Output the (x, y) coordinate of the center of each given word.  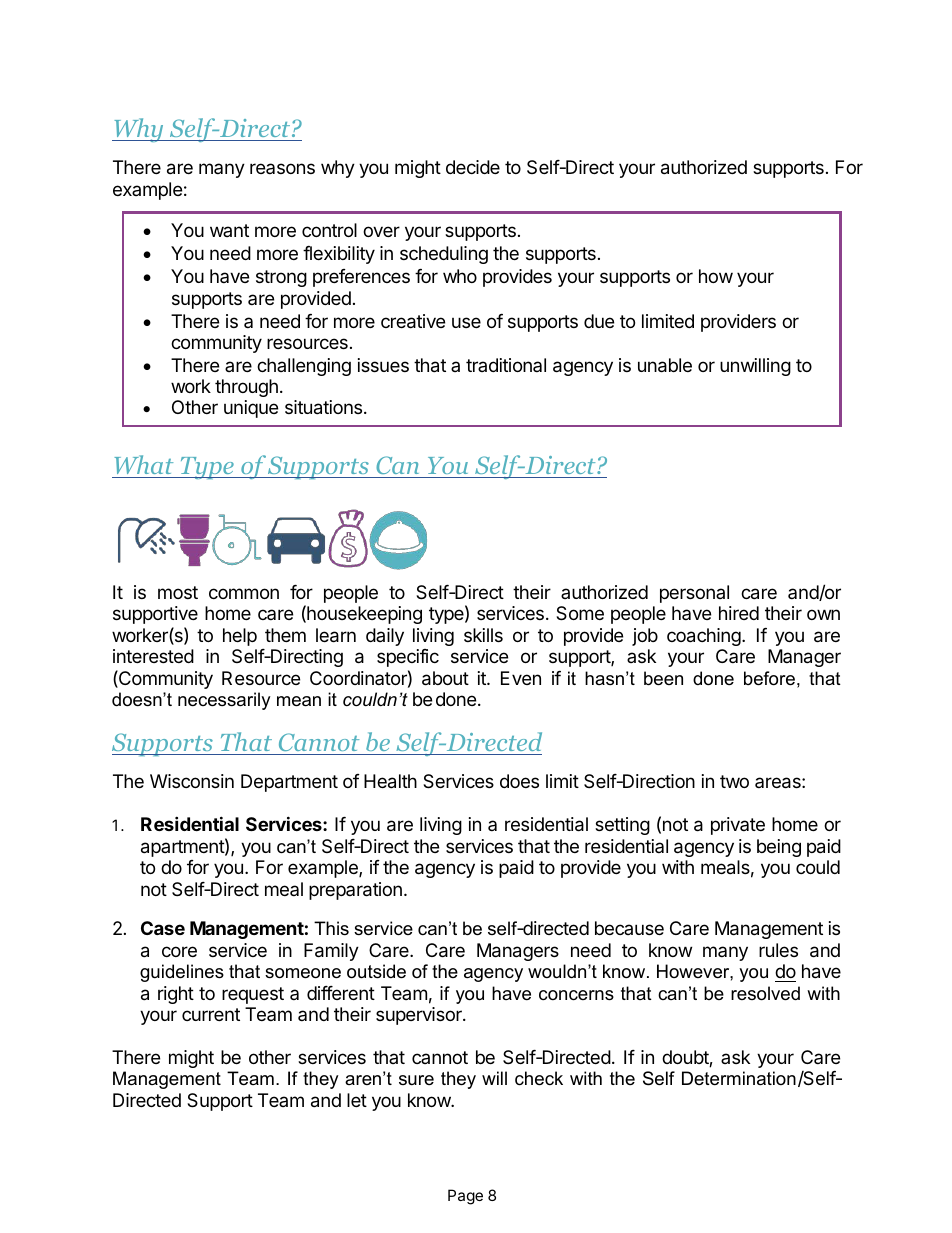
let (357, 1100)
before (769, 678)
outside (376, 971)
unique (251, 409)
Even (521, 678)
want (229, 230)
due (599, 321)
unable (665, 365)
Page (465, 1197)
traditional (506, 365)
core (179, 951)
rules (778, 950)
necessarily (224, 701)
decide (473, 167)
